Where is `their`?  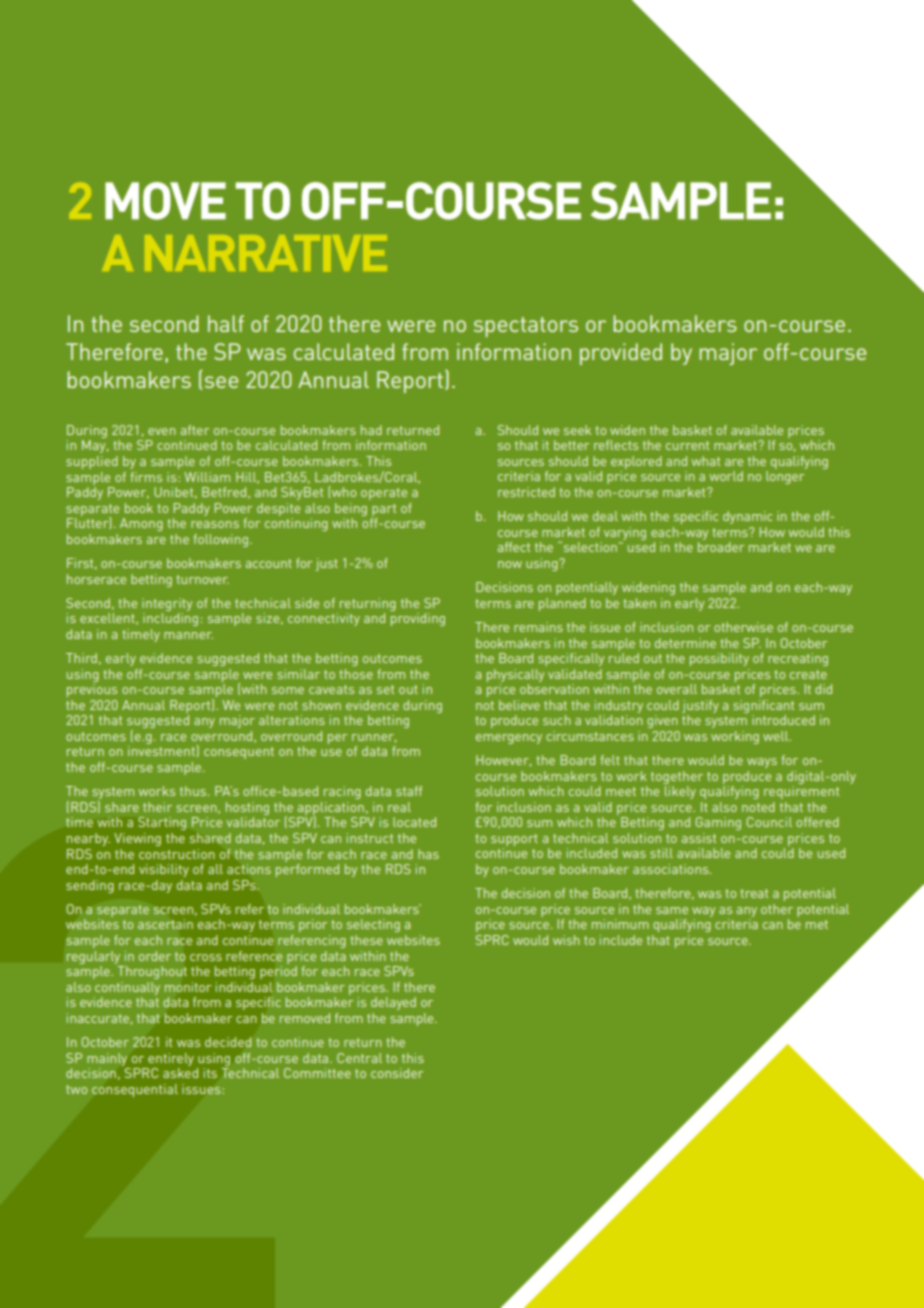 their is located at coordinates (157, 807).
